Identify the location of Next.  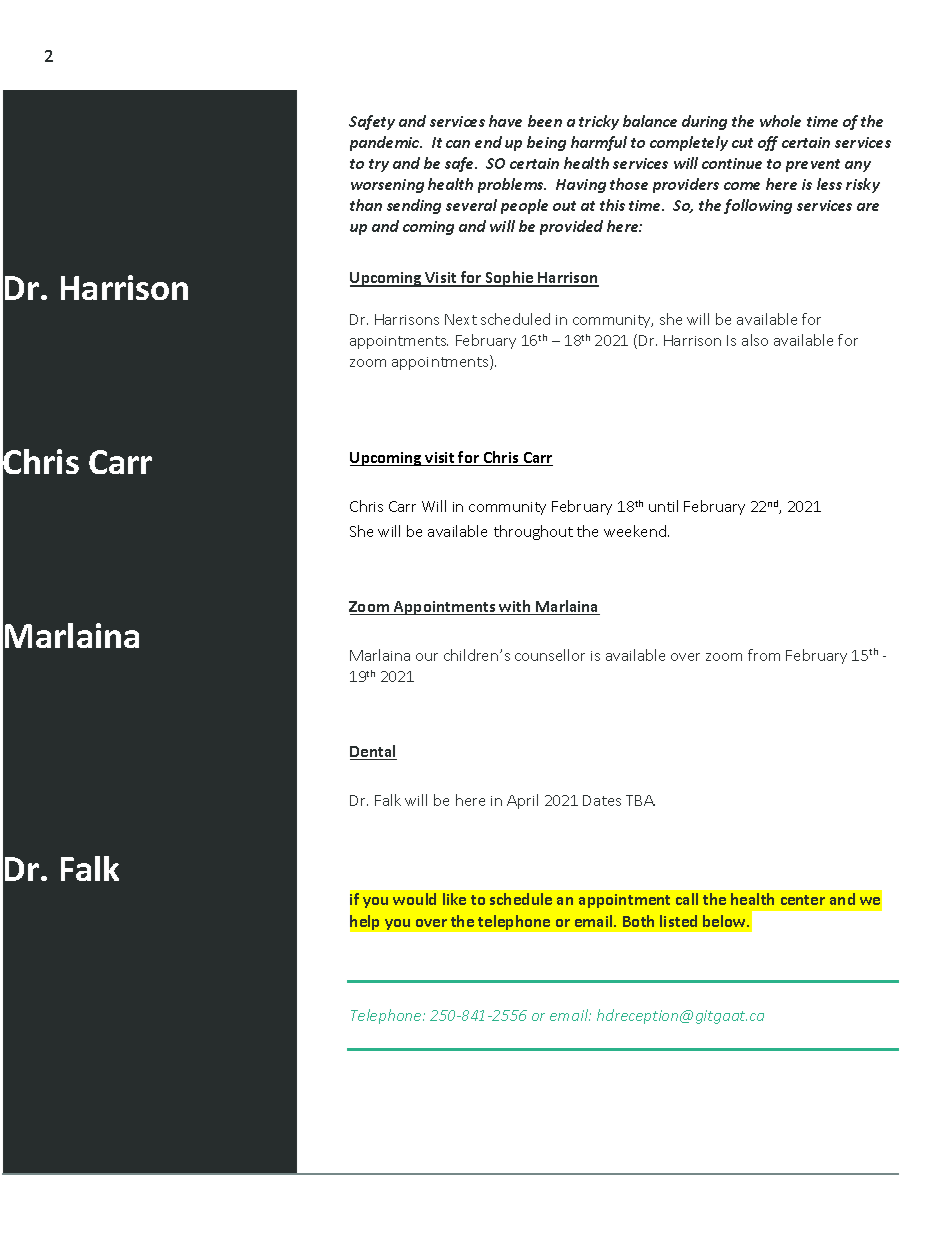
(461, 319).
